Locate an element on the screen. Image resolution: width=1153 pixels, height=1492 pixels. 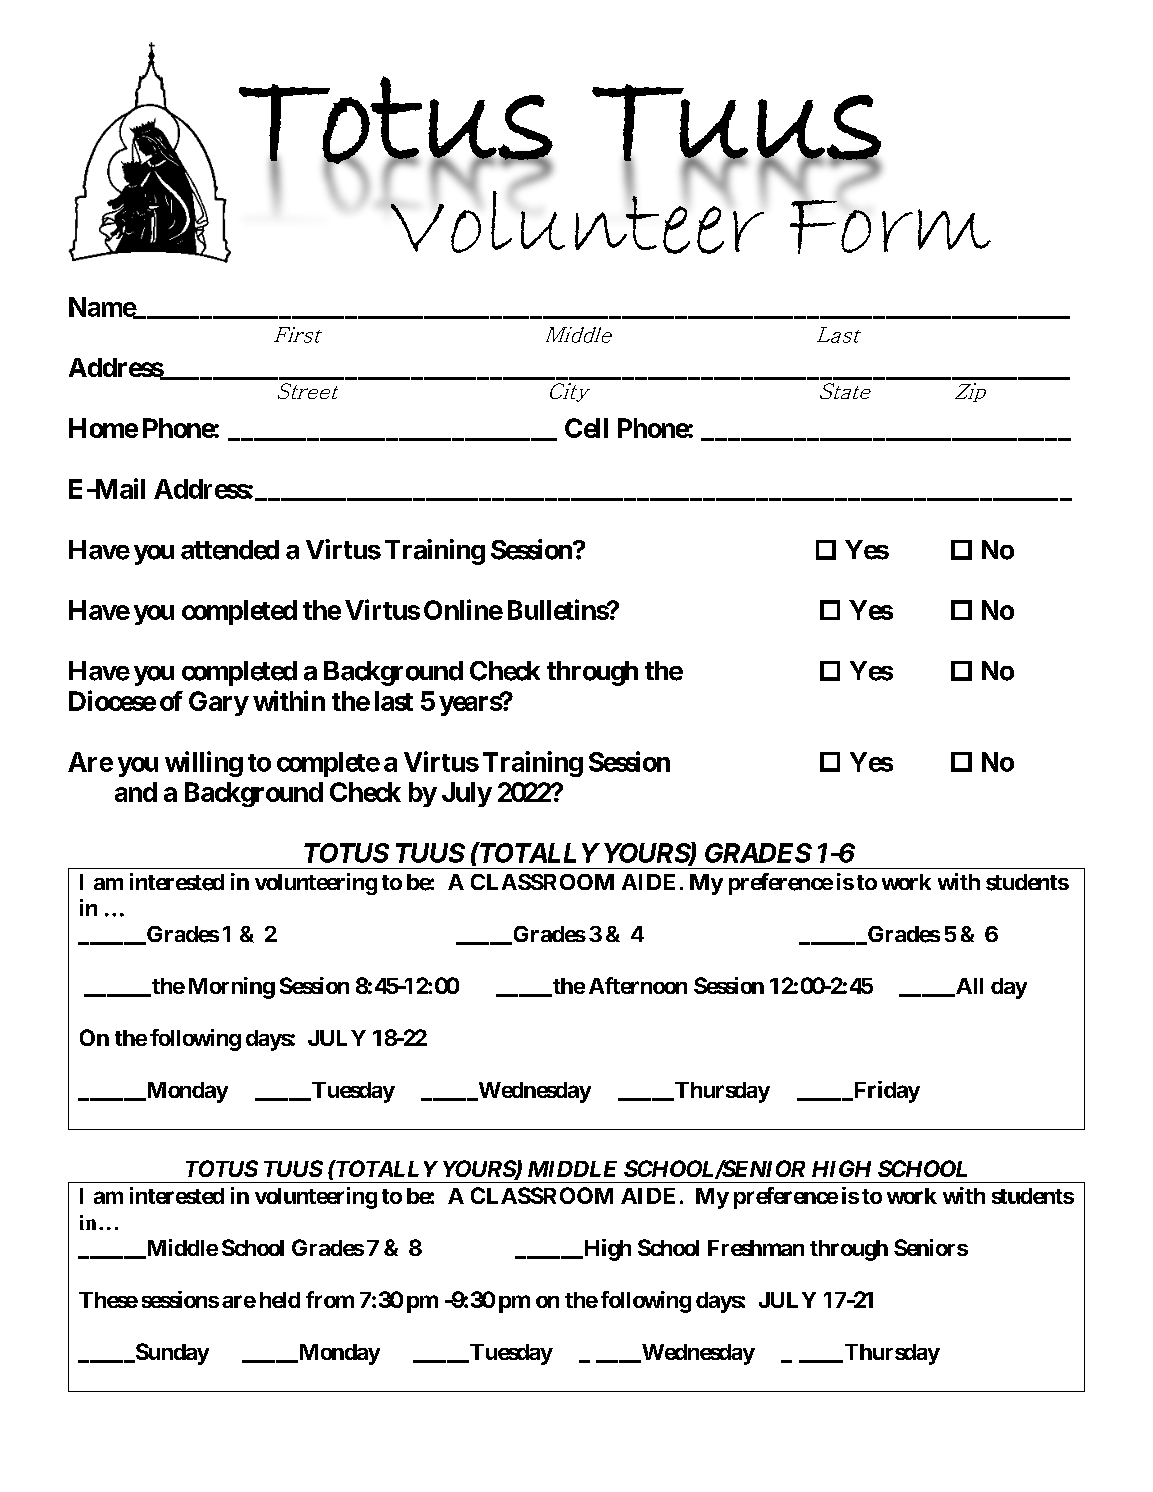
Gary is located at coordinates (219, 703).
